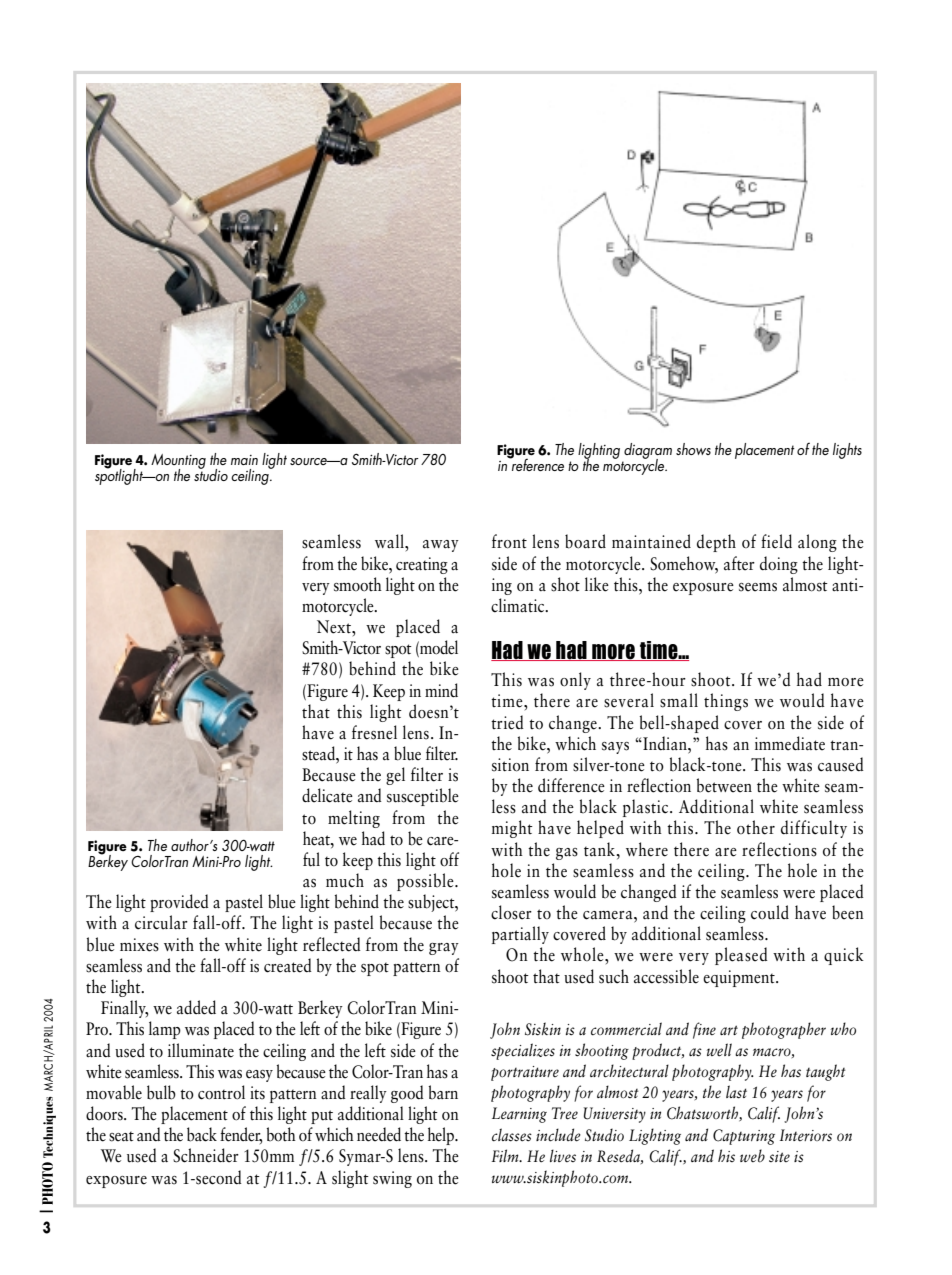 The width and height of the page is (952, 1275). What do you see at coordinates (178, 462) in the page?
I see `Mounting` at bounding box center [178, 462].
